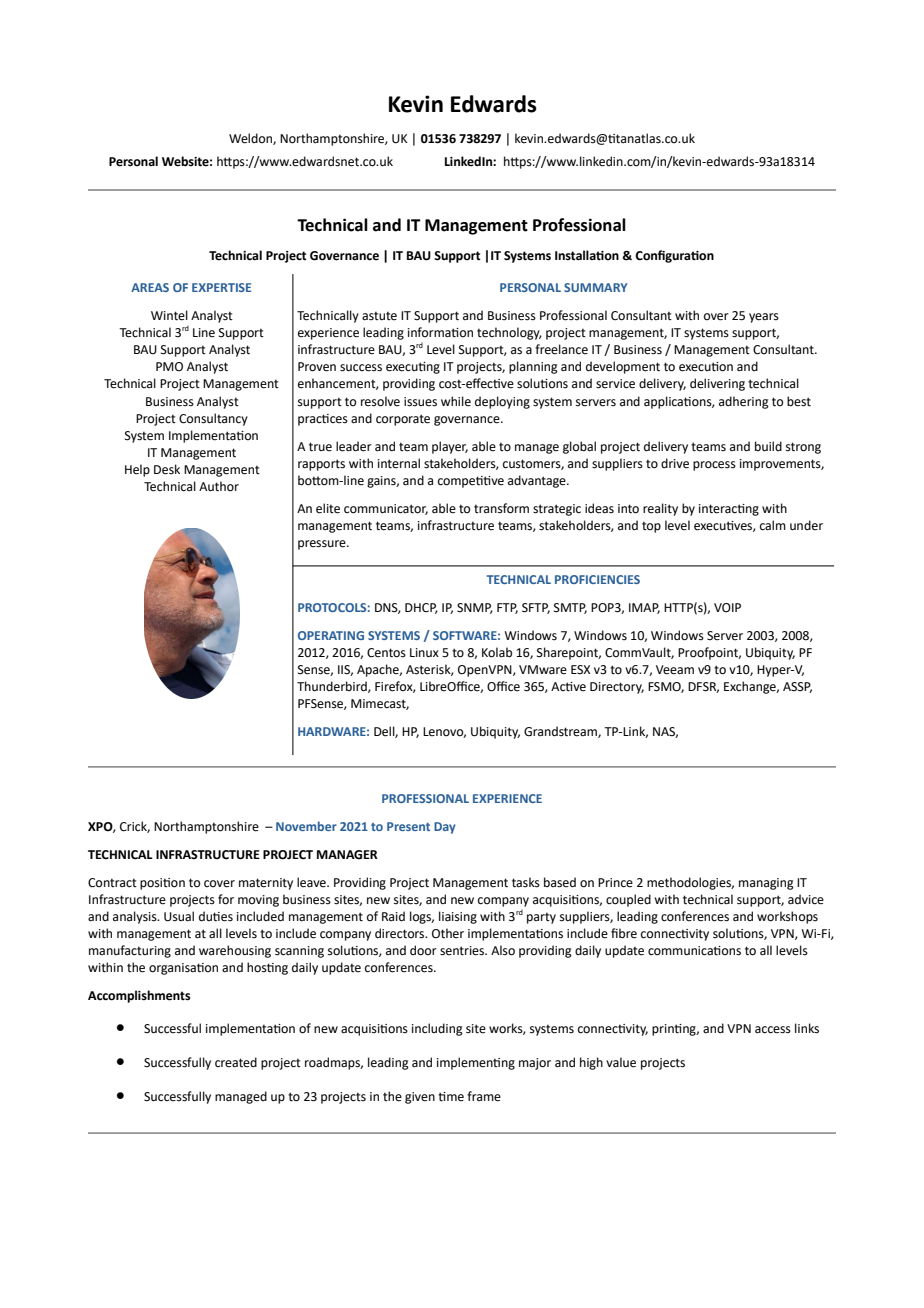 The width and height of the document is (924, 1308). I want to click on VOIP, so click(727, 608).
